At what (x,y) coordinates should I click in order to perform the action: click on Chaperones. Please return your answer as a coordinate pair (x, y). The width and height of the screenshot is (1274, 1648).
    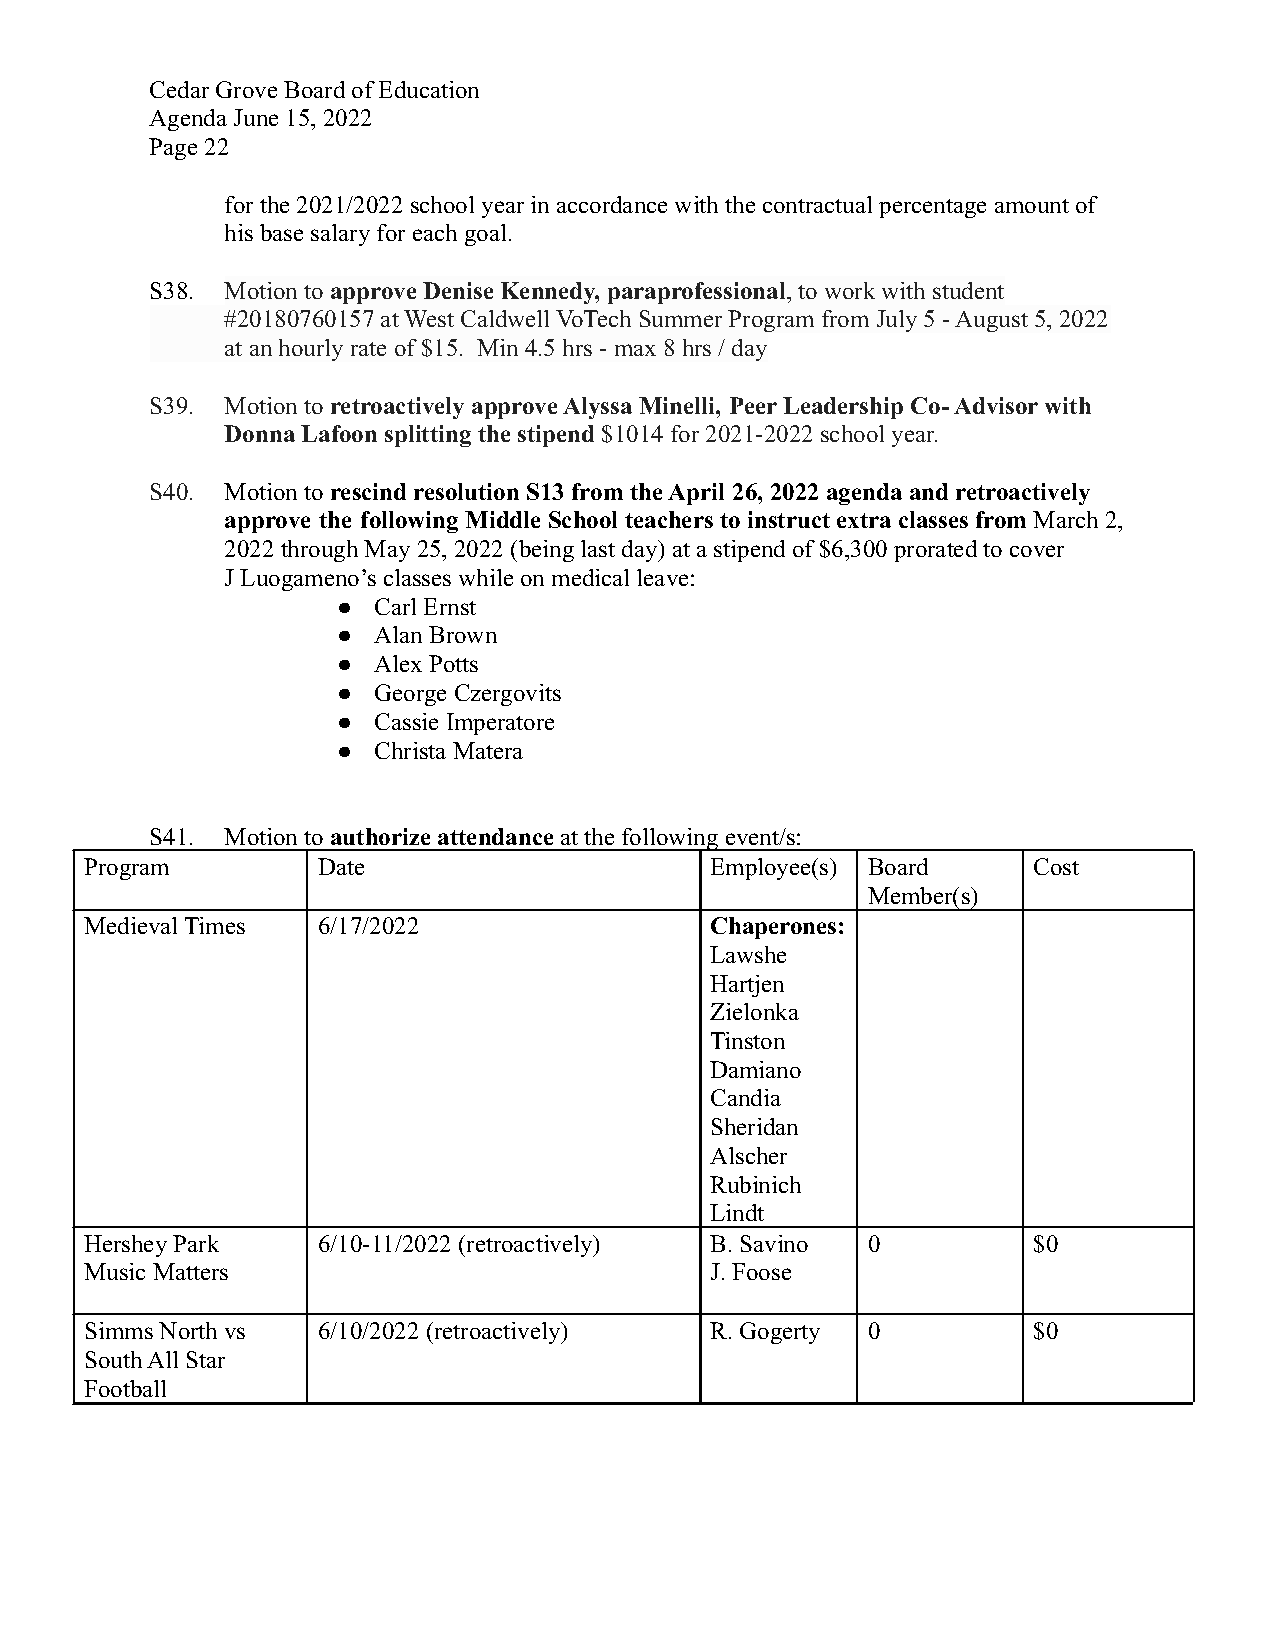
    Looking at the image, I should click on (773, 928).
